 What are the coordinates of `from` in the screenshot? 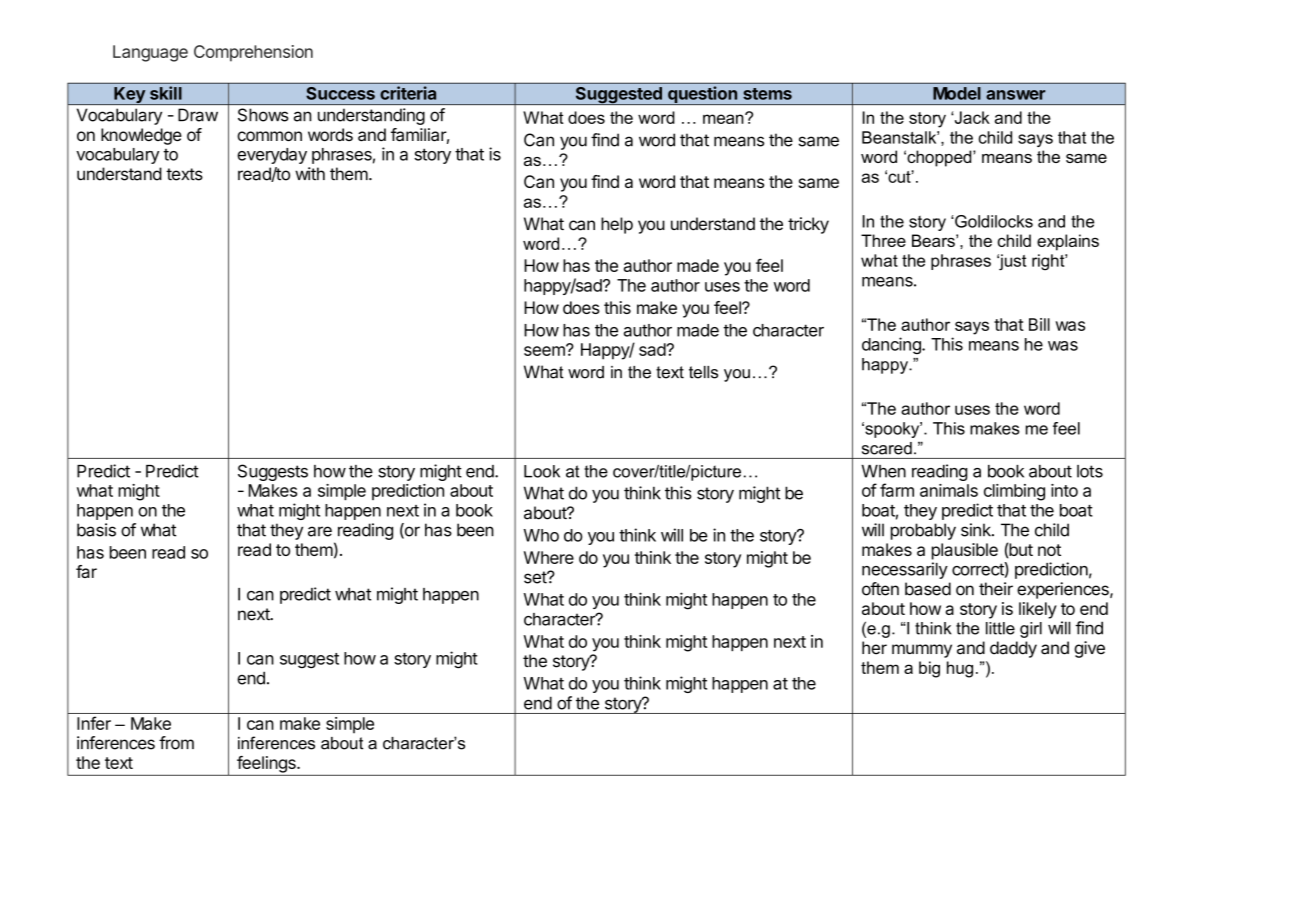 It's located at (176, 743).
